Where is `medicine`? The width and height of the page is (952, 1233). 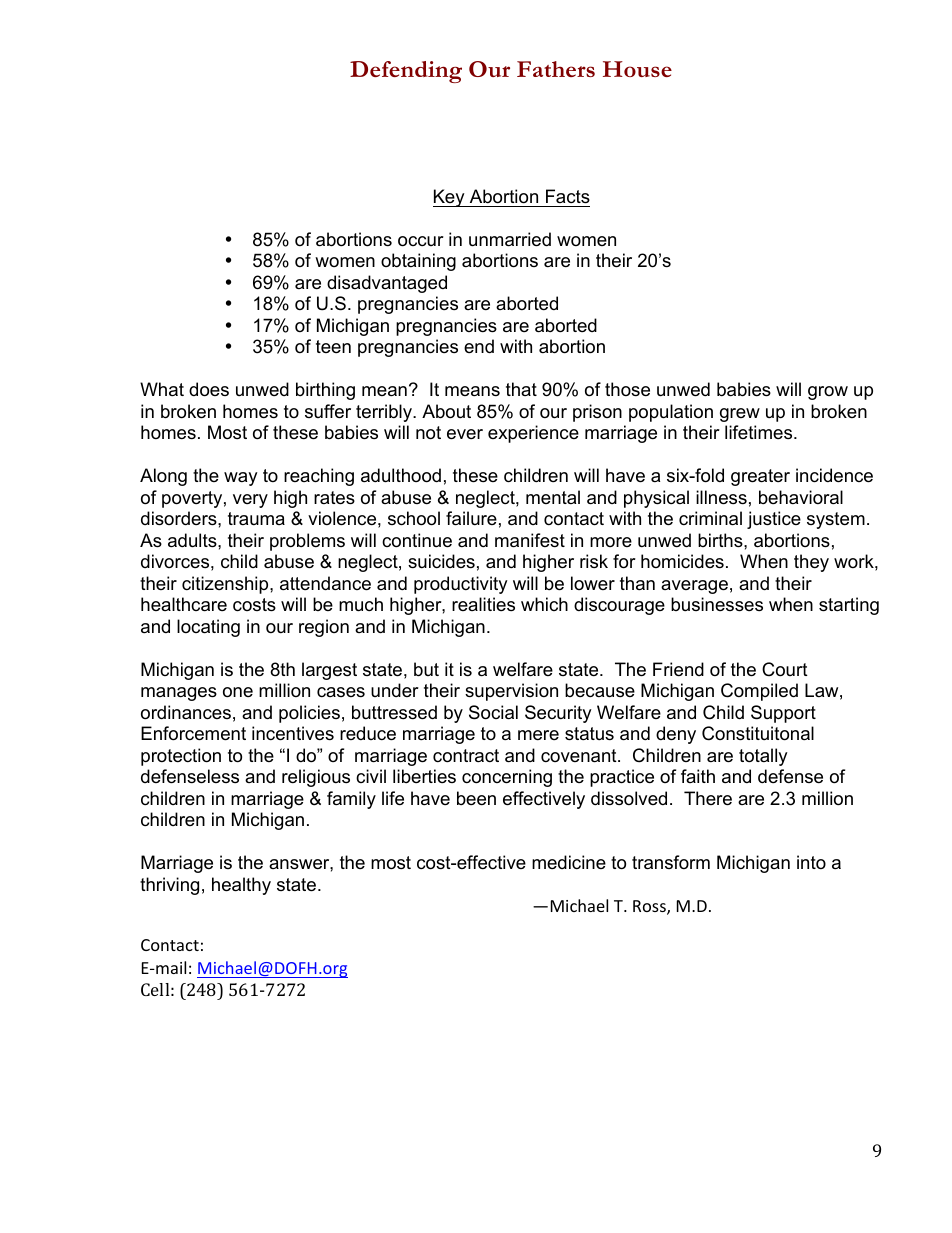
medicine is located at coordinates (569, 862).
